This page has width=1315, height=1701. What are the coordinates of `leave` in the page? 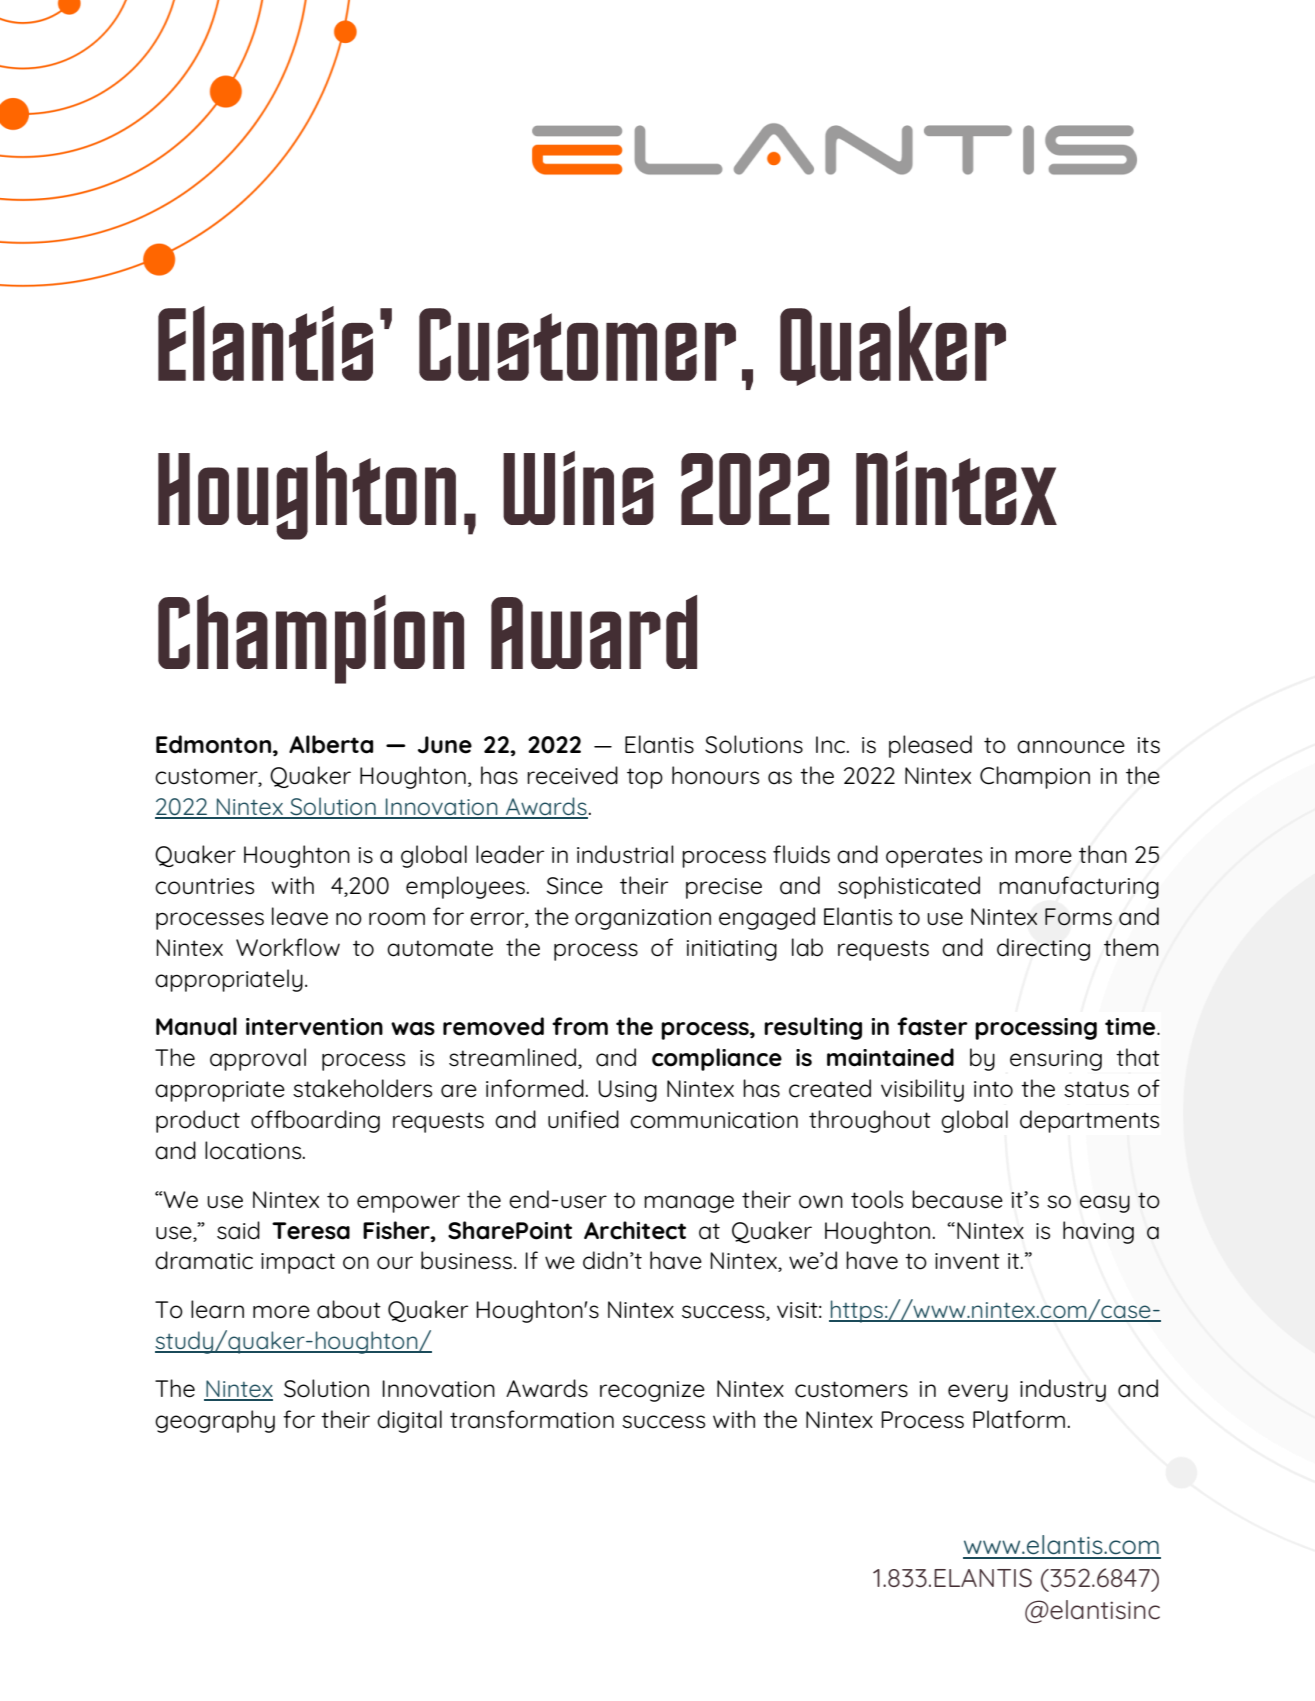 It's located at (300, 916).
